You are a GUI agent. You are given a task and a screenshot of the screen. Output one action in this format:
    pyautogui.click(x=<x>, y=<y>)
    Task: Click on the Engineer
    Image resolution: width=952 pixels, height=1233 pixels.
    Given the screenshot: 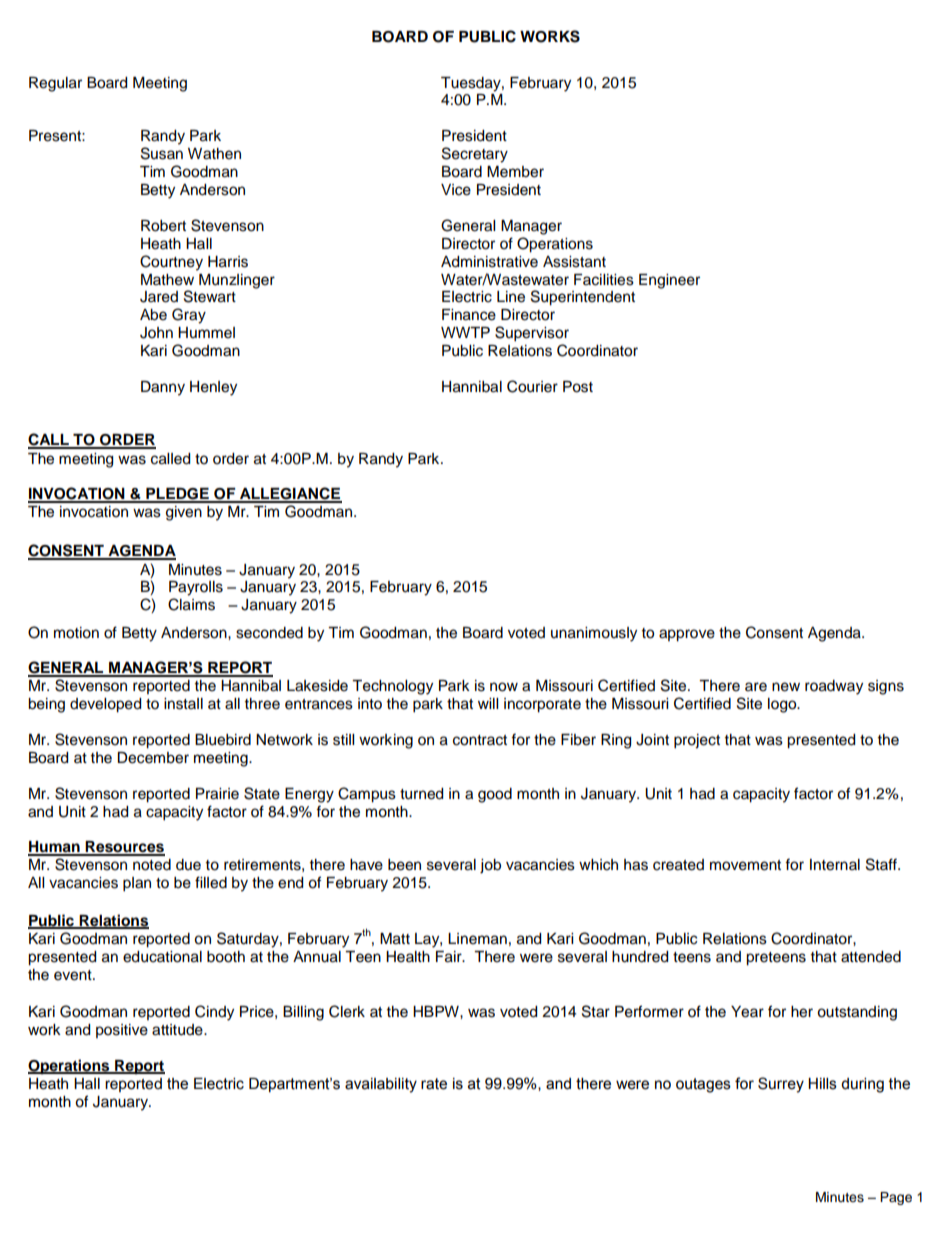 What is the action you would take?
    pyautogui.click(x=669, y=281)
